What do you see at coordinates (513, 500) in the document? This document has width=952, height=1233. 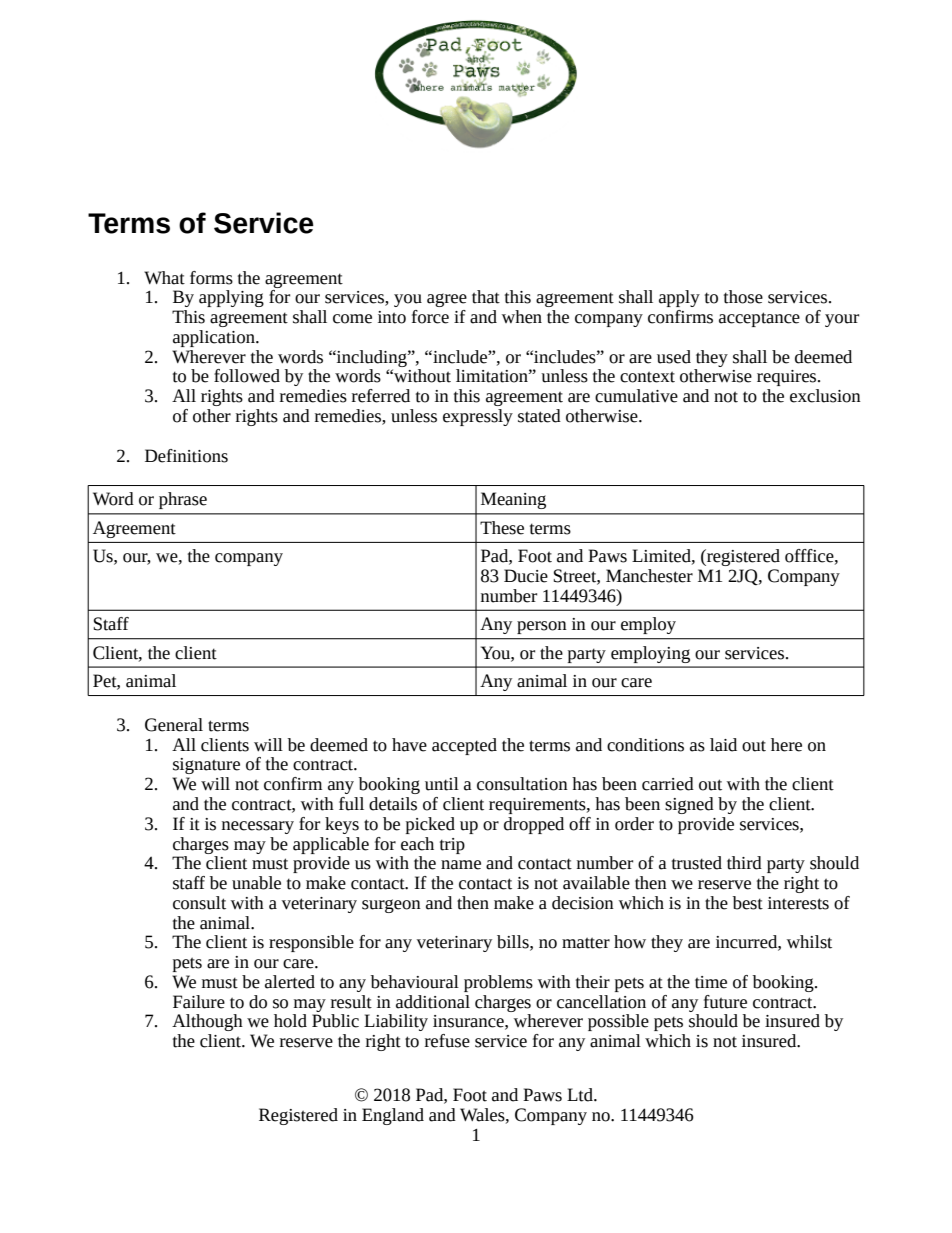 I see `Meaning` at bounding box center [513, 500].
